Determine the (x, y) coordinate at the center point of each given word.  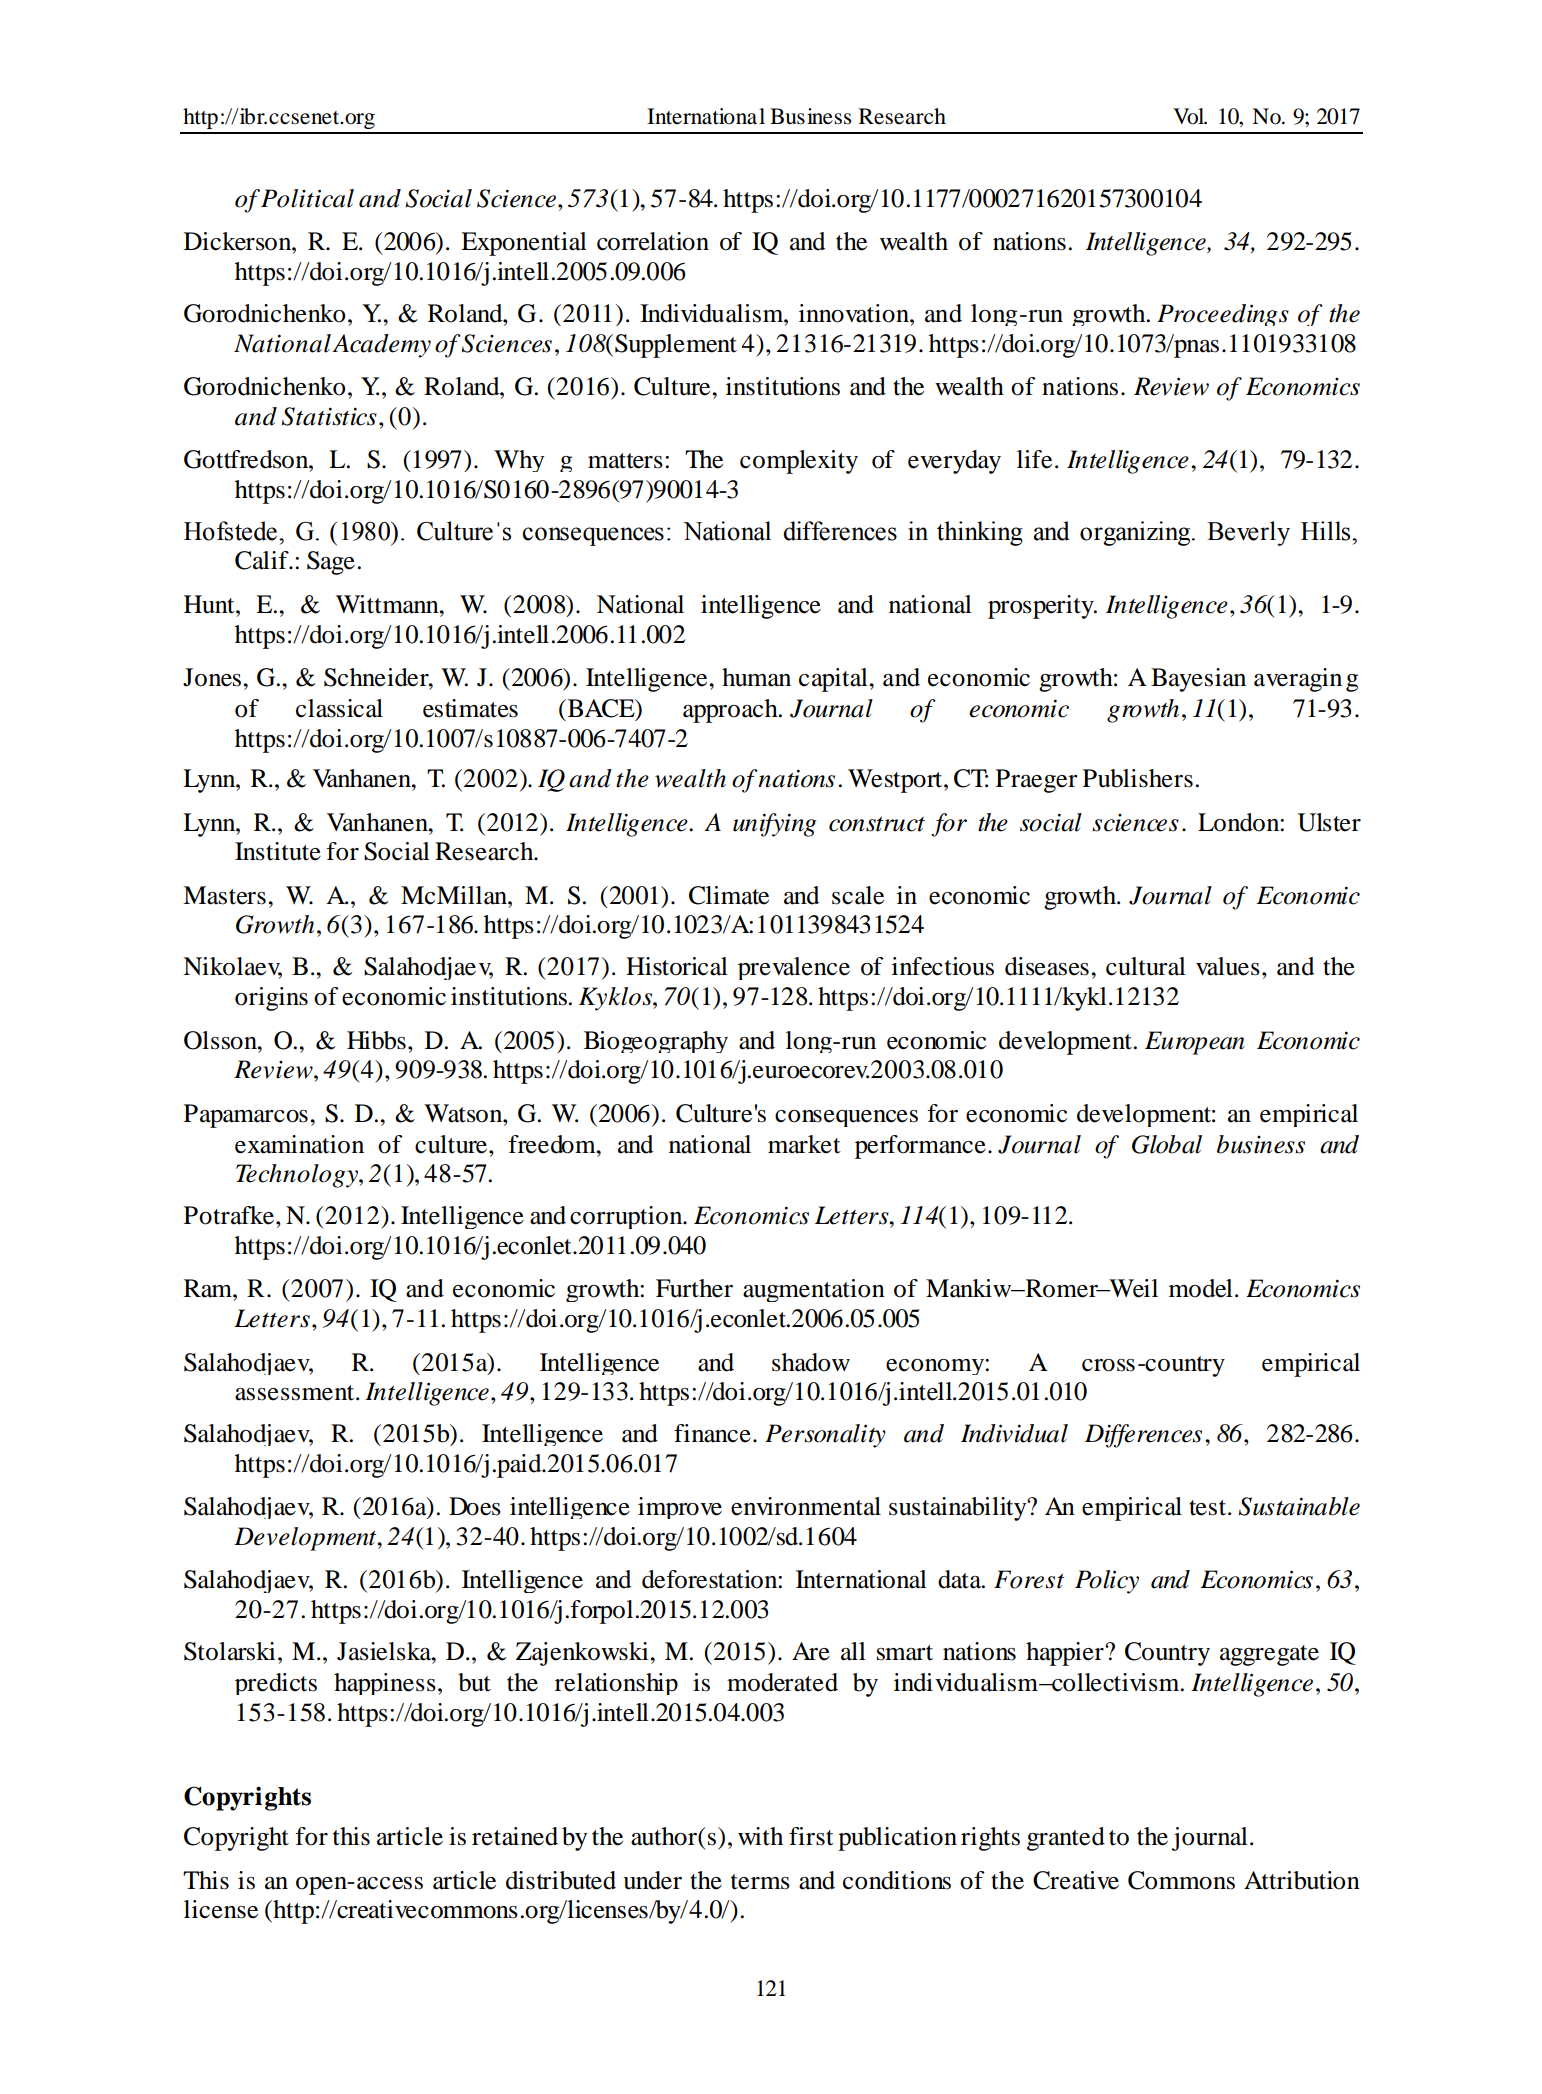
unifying (774, 825)
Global (1167, 1144)
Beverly (1248, 533)
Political (307, 198)
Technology (298, 1176)
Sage (331, 563)
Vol (1190, 116)
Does (475, 1506)
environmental (806, 1506)
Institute (278, 851)
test (1209, 1508)
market (804, 1144)
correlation (653, 241)
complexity (799, 462)
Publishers (1138, 778)
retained (515, 1836)
